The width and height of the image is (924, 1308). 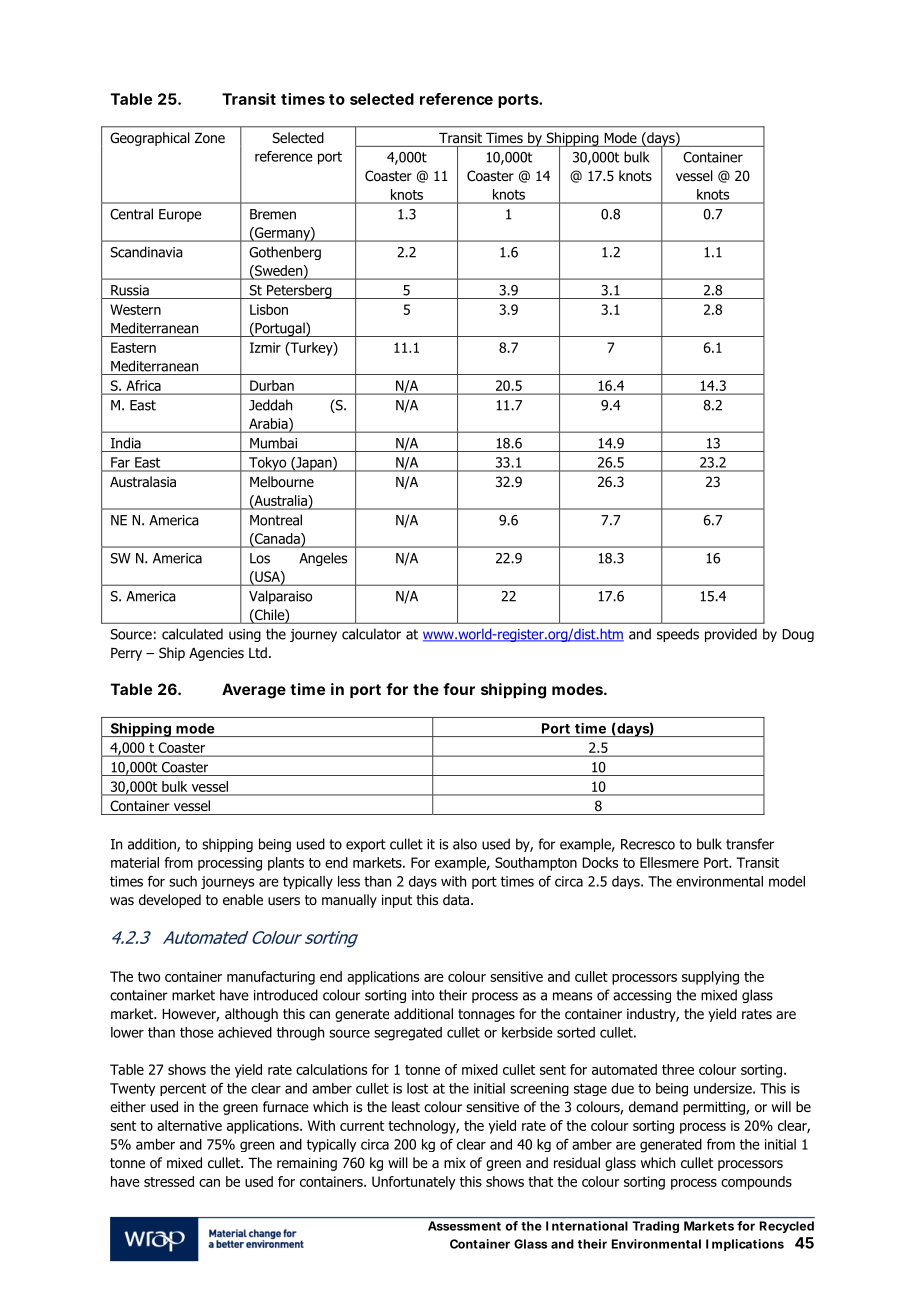 What do you see at coordinates (210, 138) in the image?
I see `Zone` at bounding box center [210, 138].
